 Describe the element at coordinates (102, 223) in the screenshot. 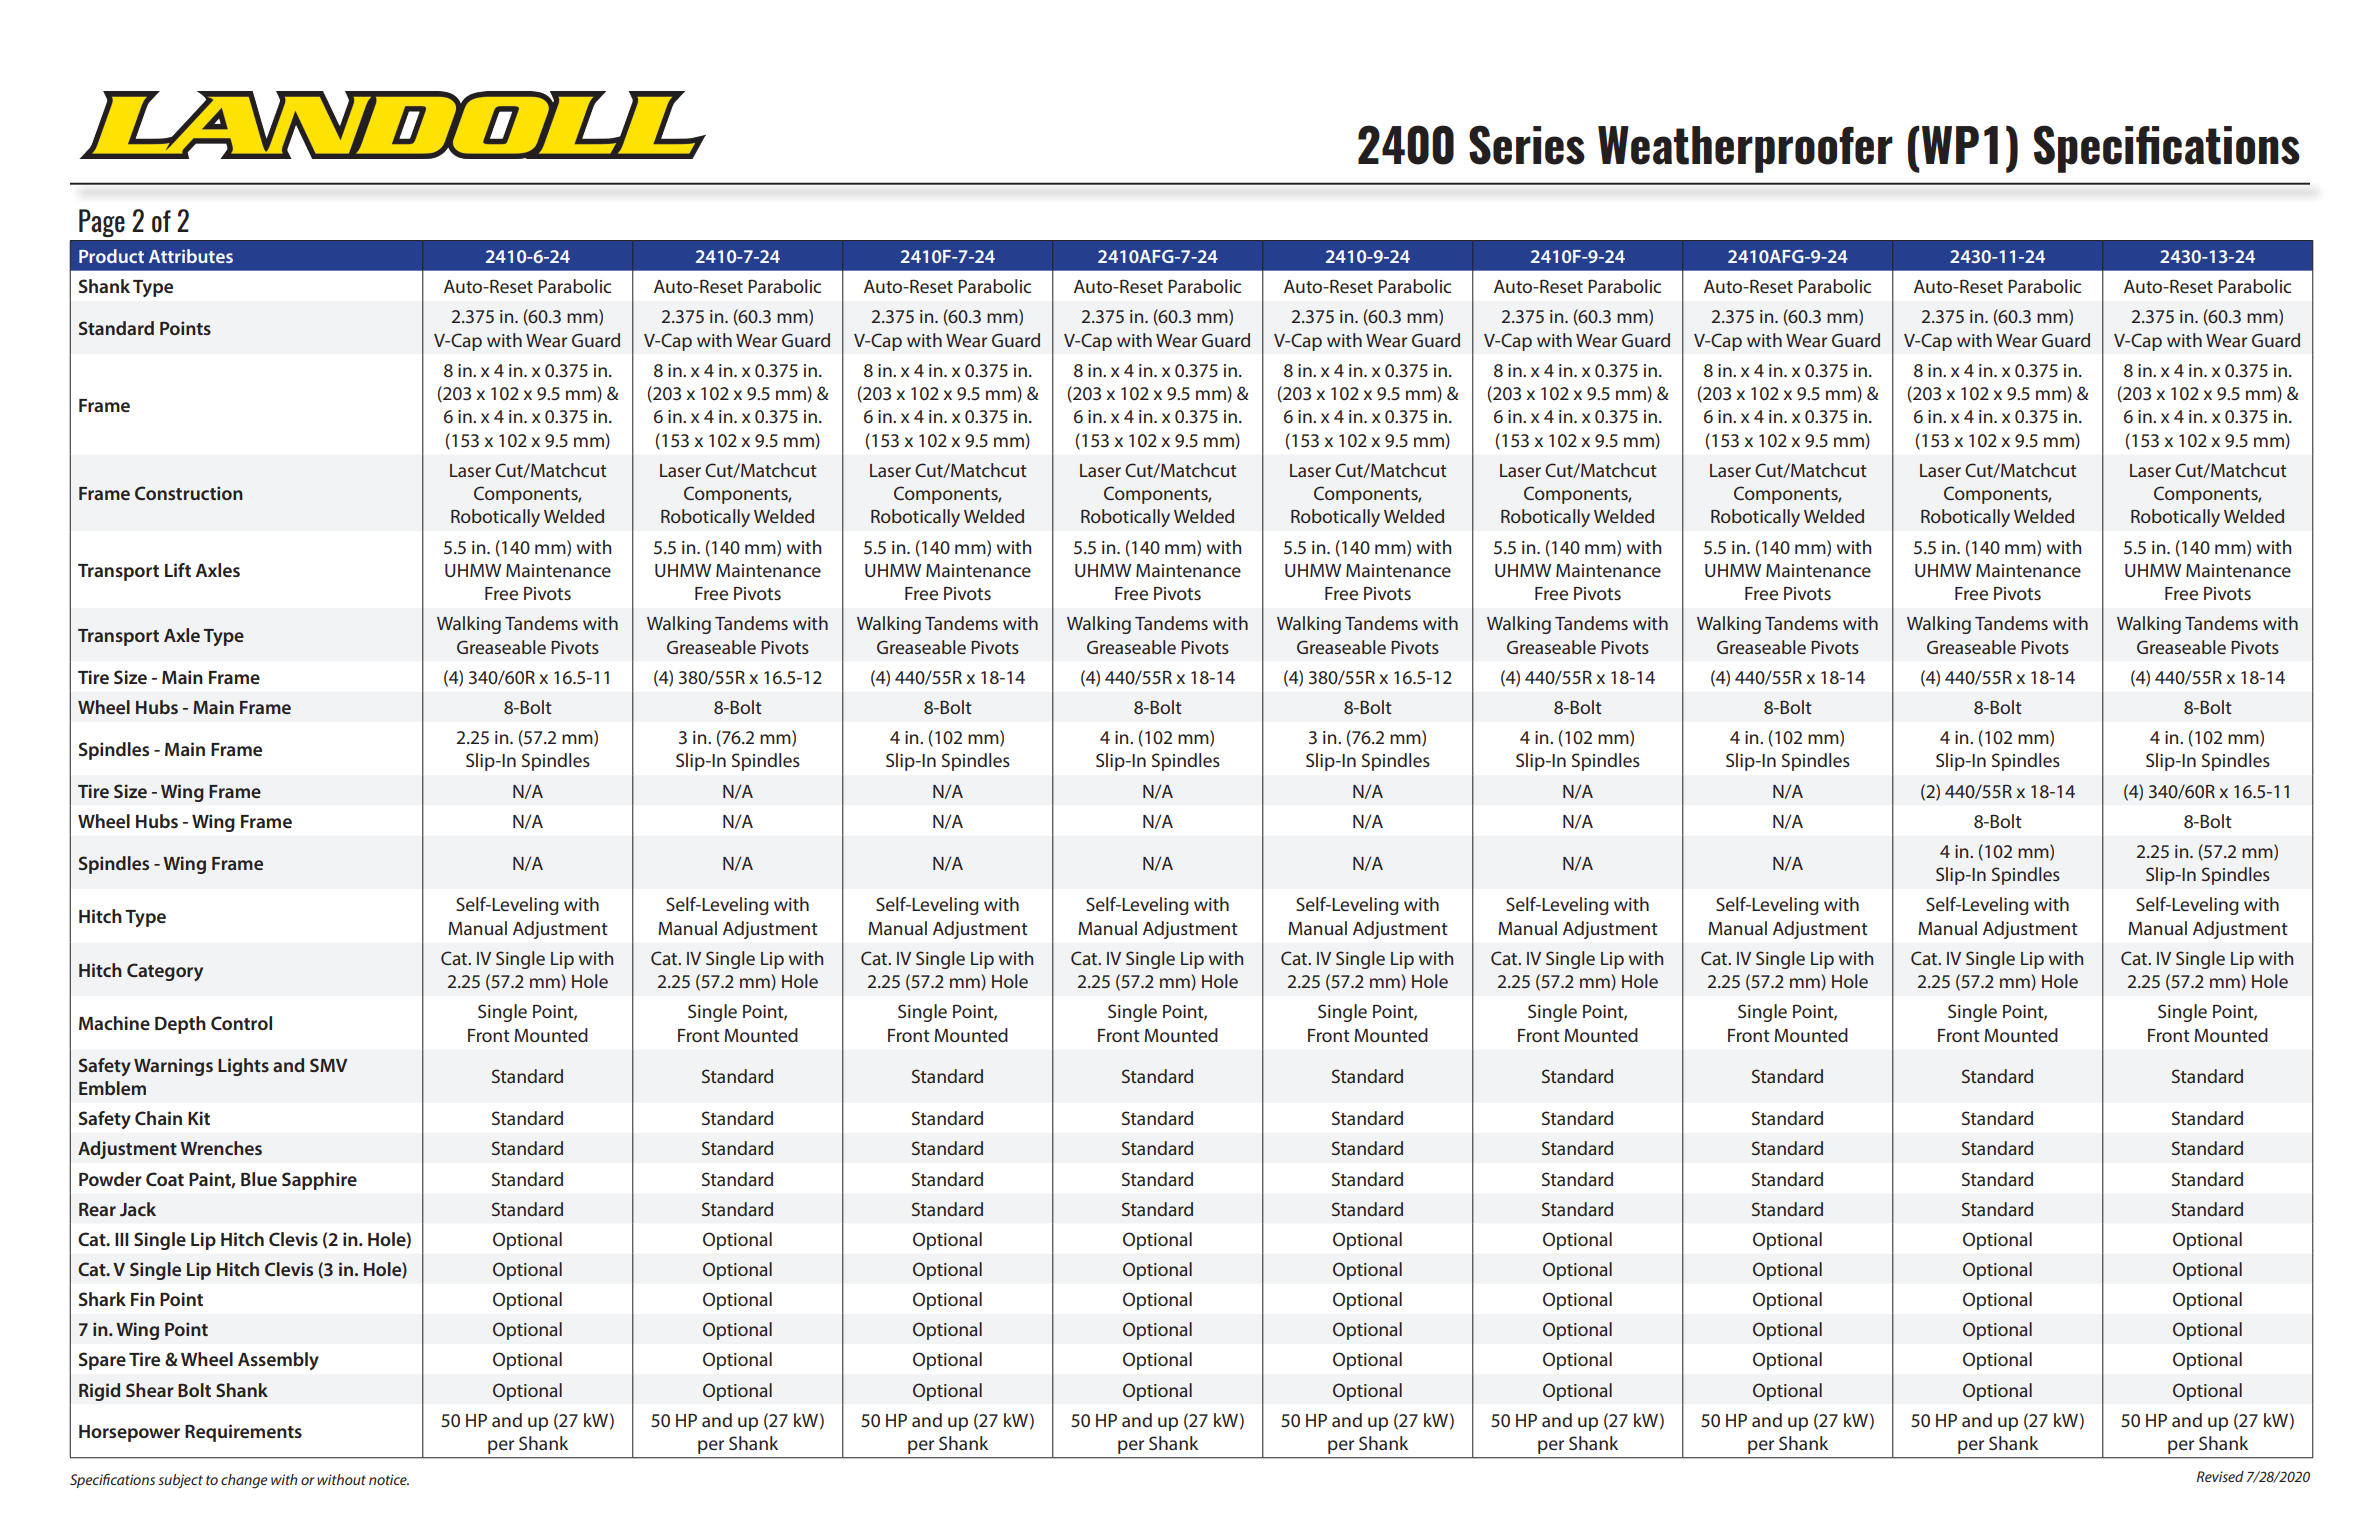

I see `Page` at that location.
